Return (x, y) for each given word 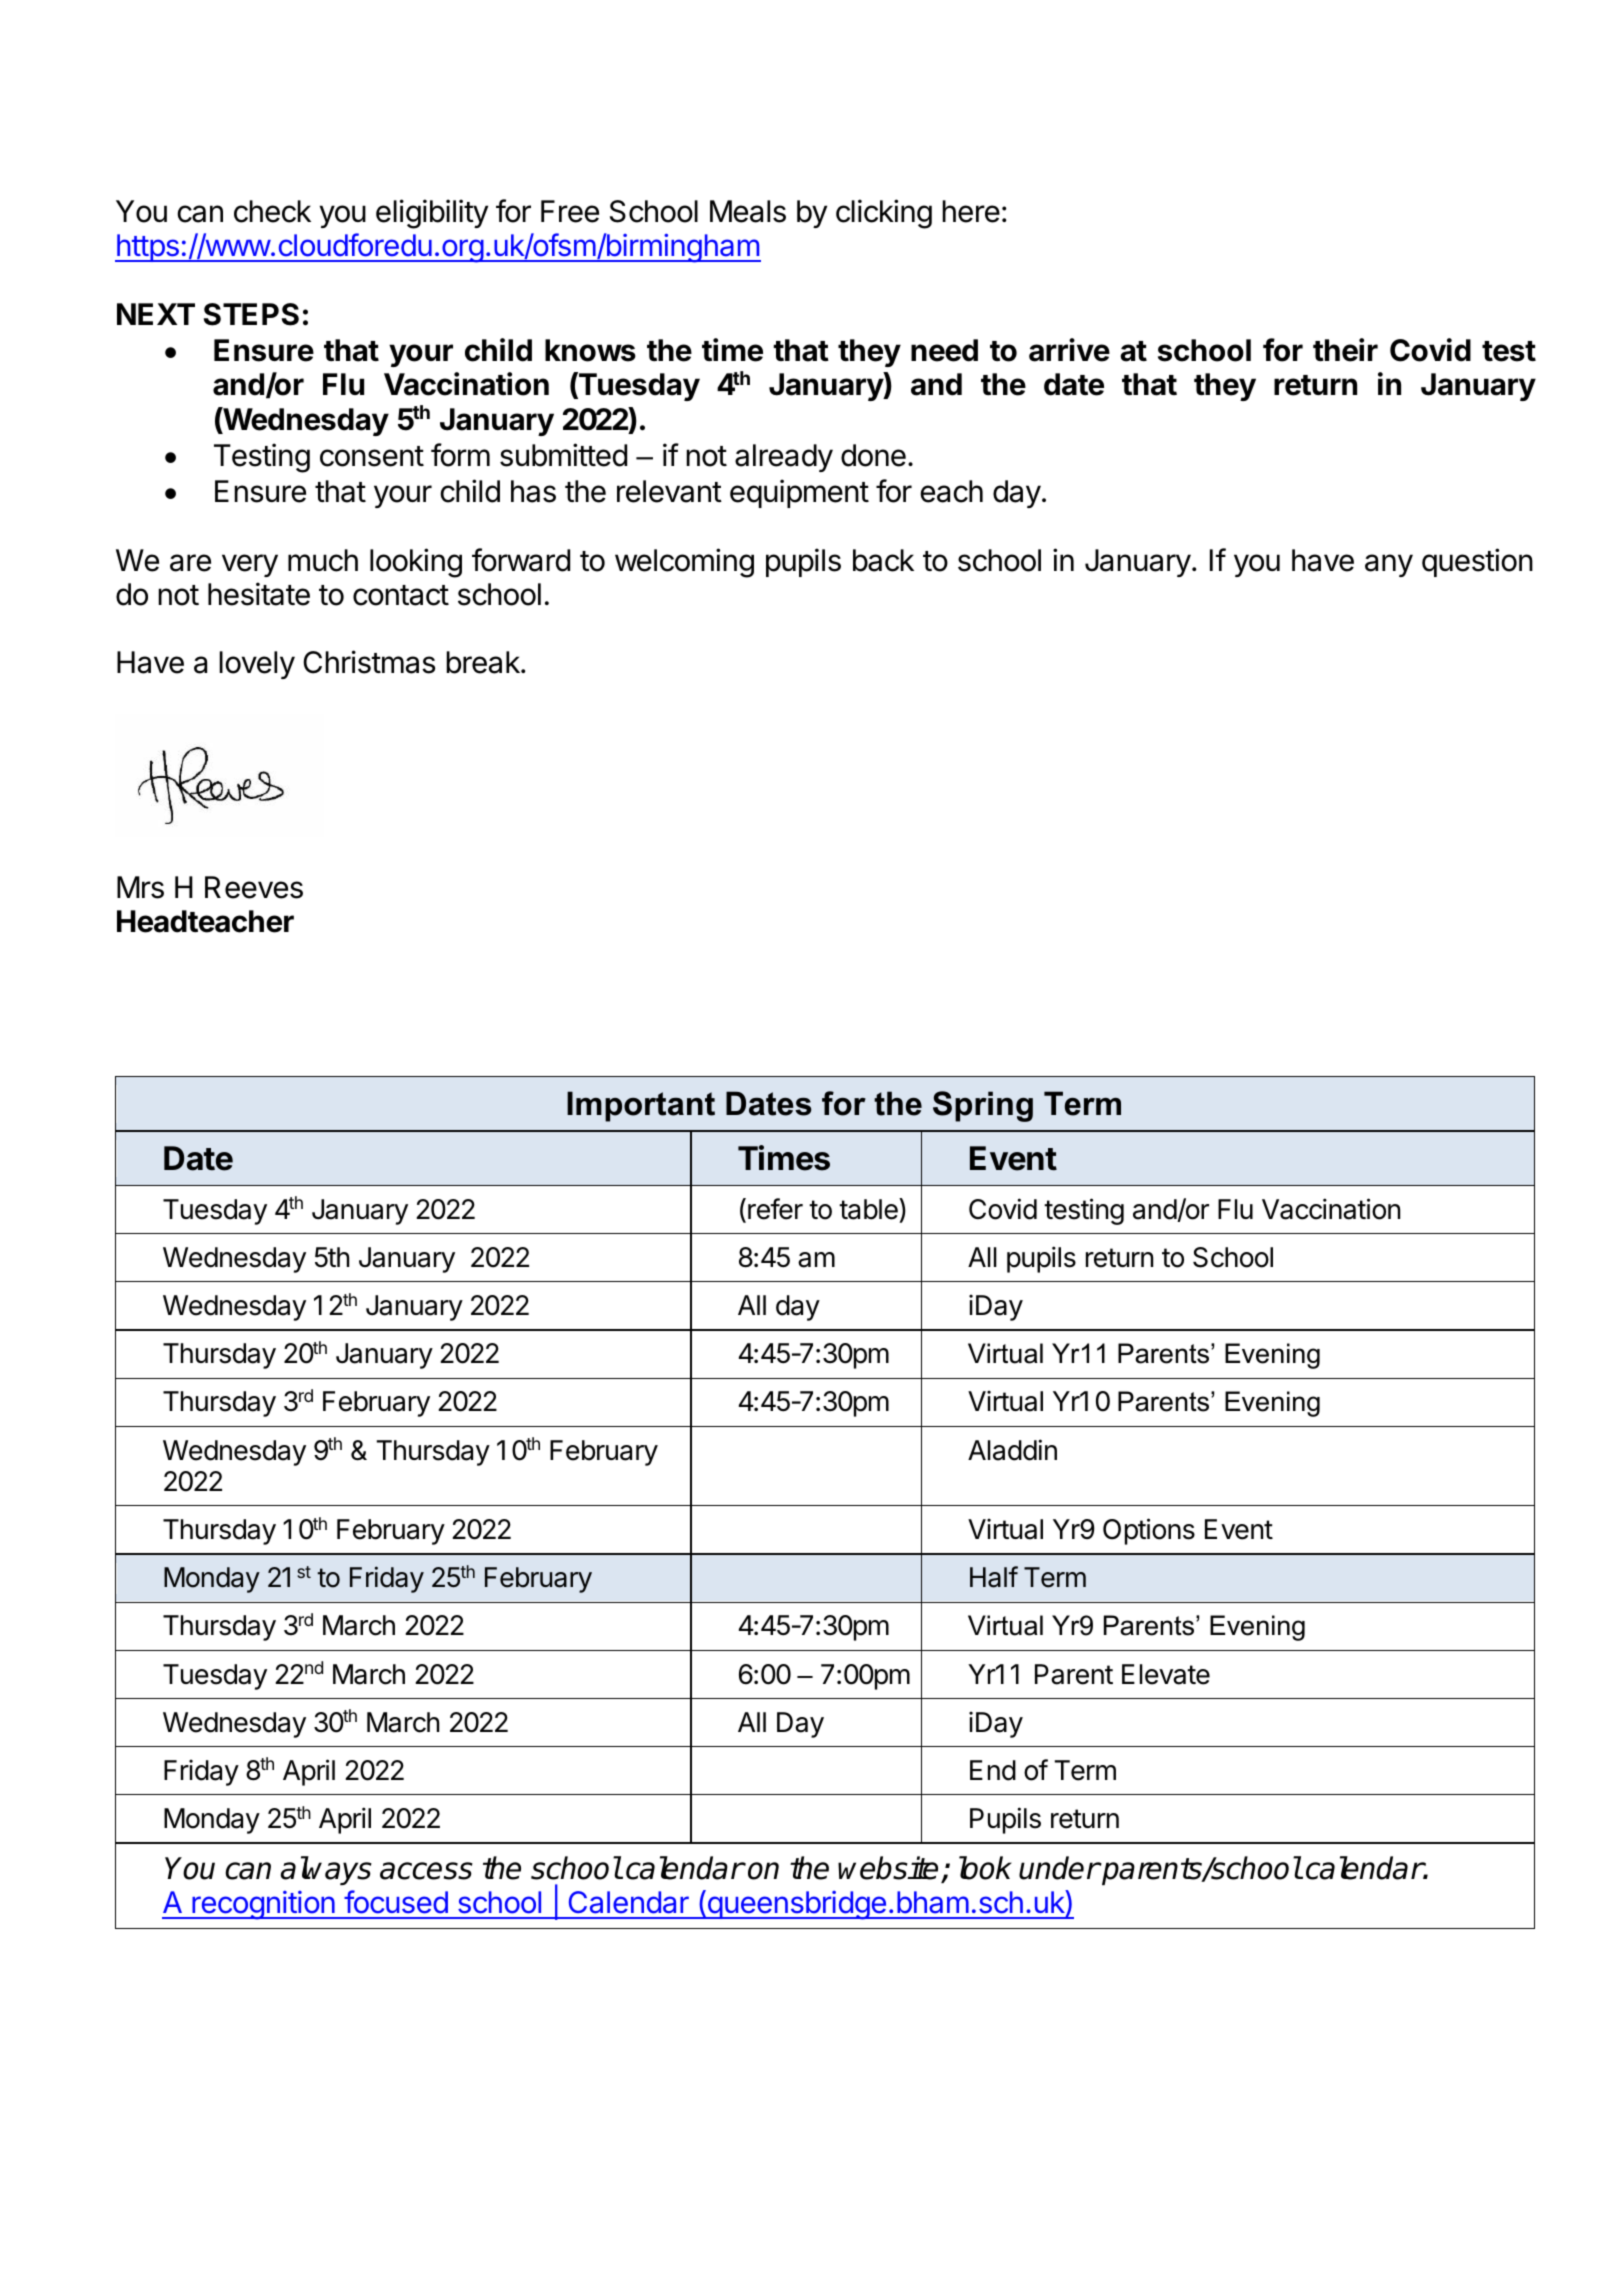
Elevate (1166, 1674)
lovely (257, 665)
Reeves (254, 887)
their (1345, 350)
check (272, 211)
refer (775, 1209)
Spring (983, 1106)
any (1389, 565)
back (883, 560)
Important (641, 1106)
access (426, 1871)
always (326, 1870)
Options (1149, 1531)
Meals (748, 211)
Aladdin (1012, 1450)
